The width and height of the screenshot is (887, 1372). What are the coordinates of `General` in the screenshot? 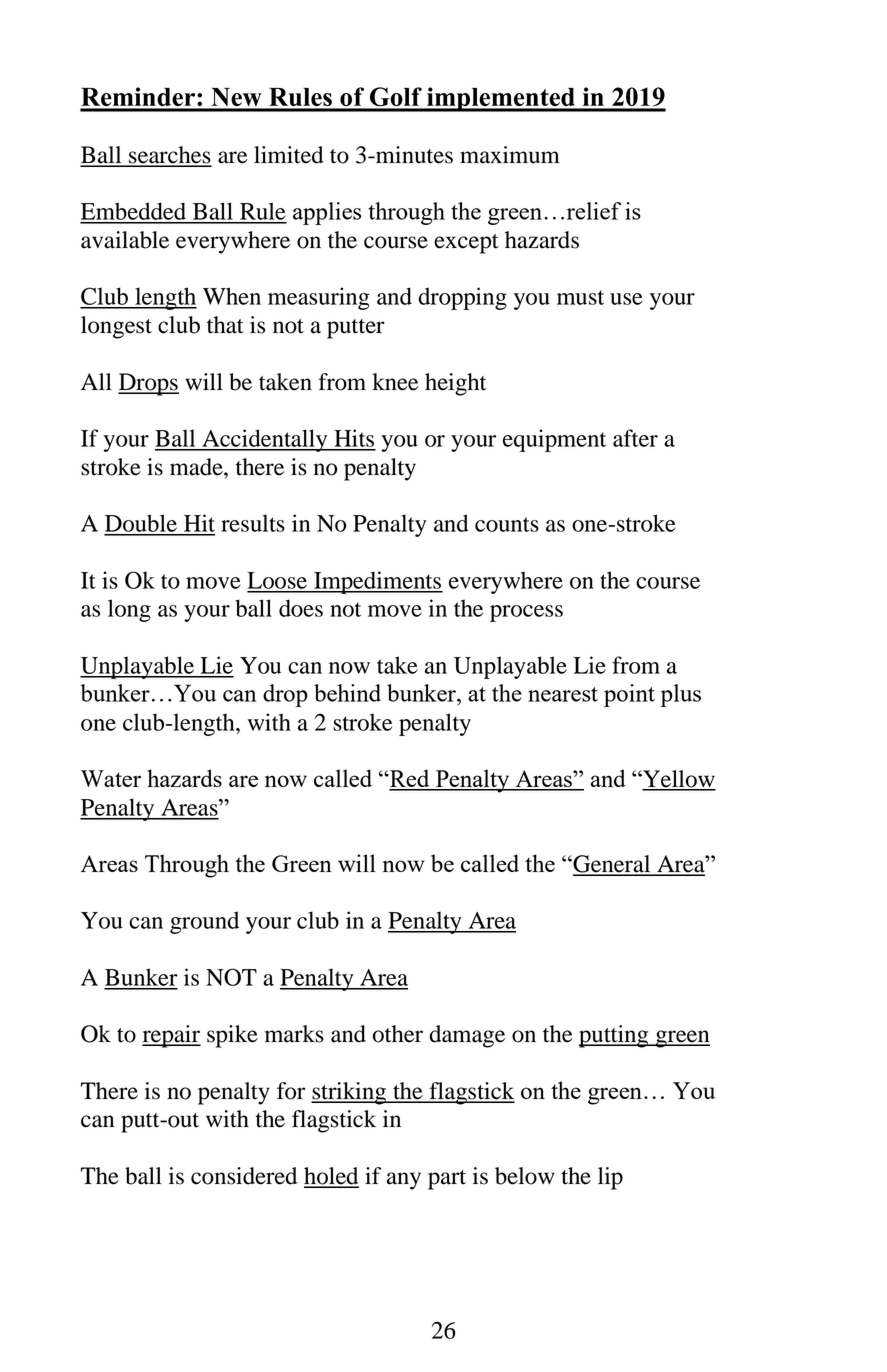 It's located at (612, 865).
